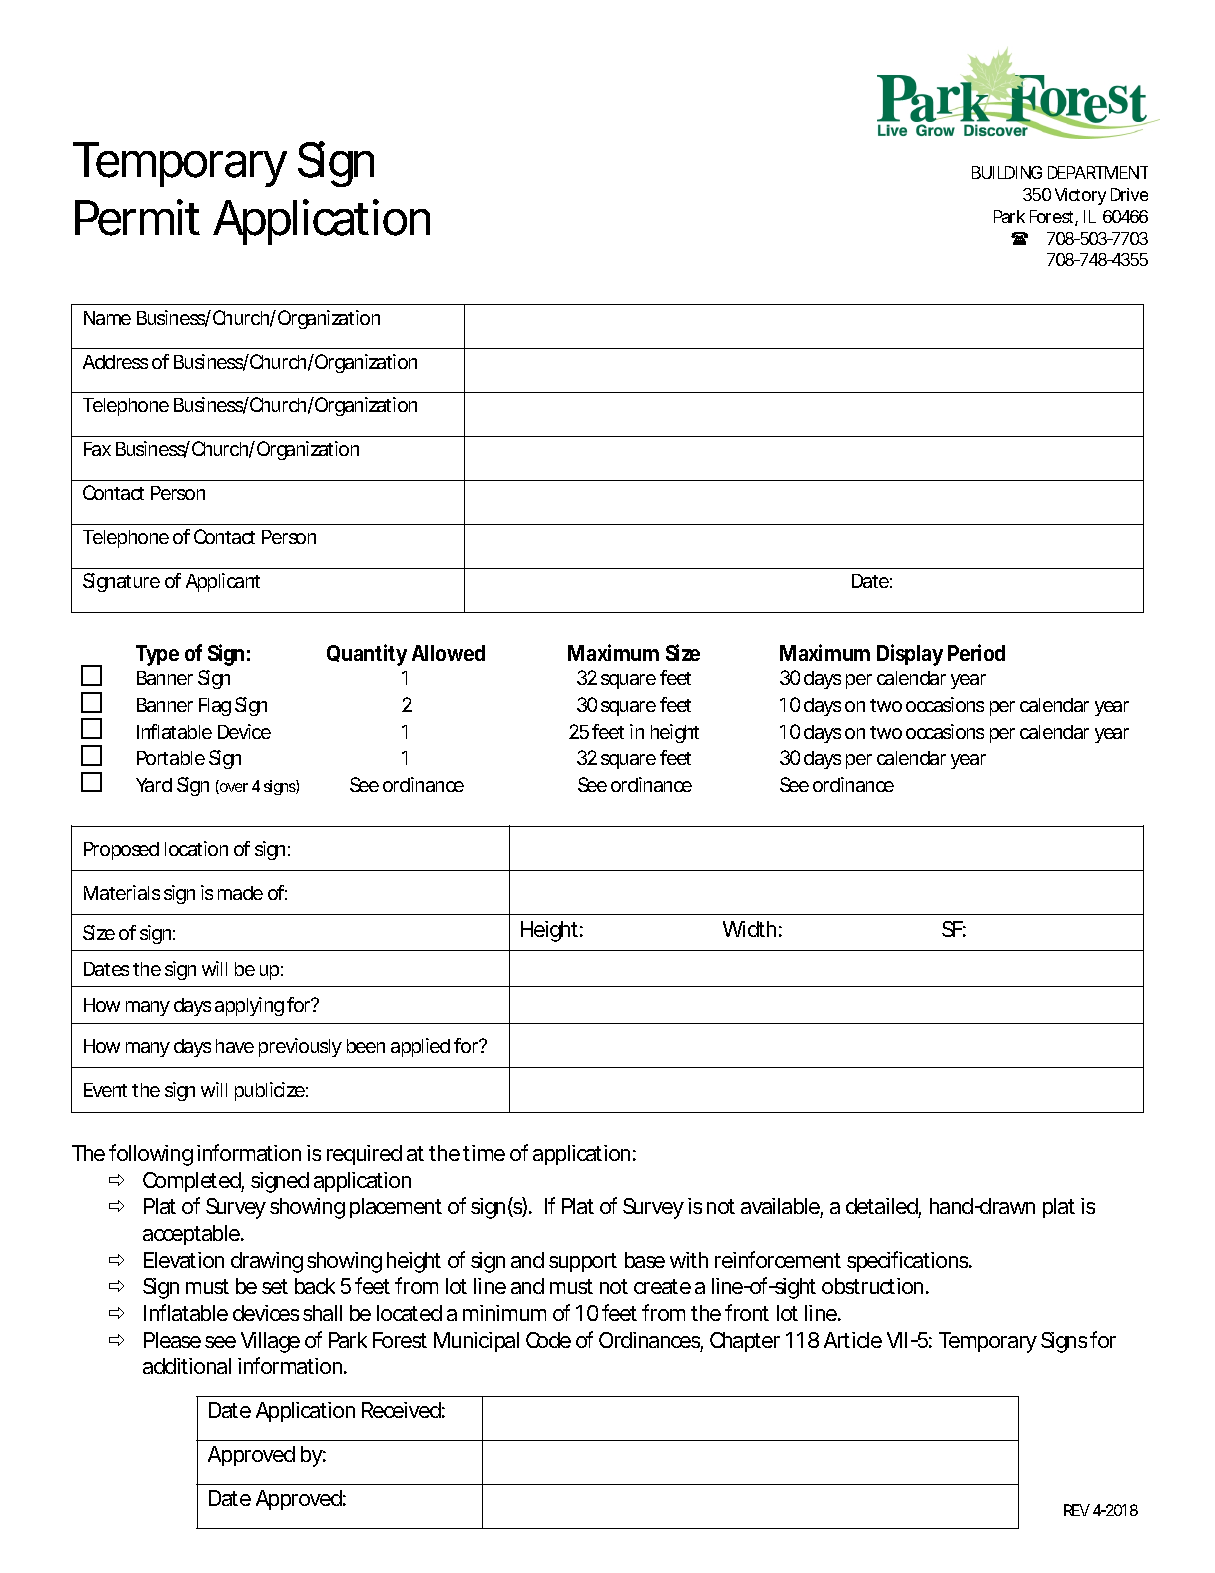  I want to click on obstruction, so click(874, 1286).
